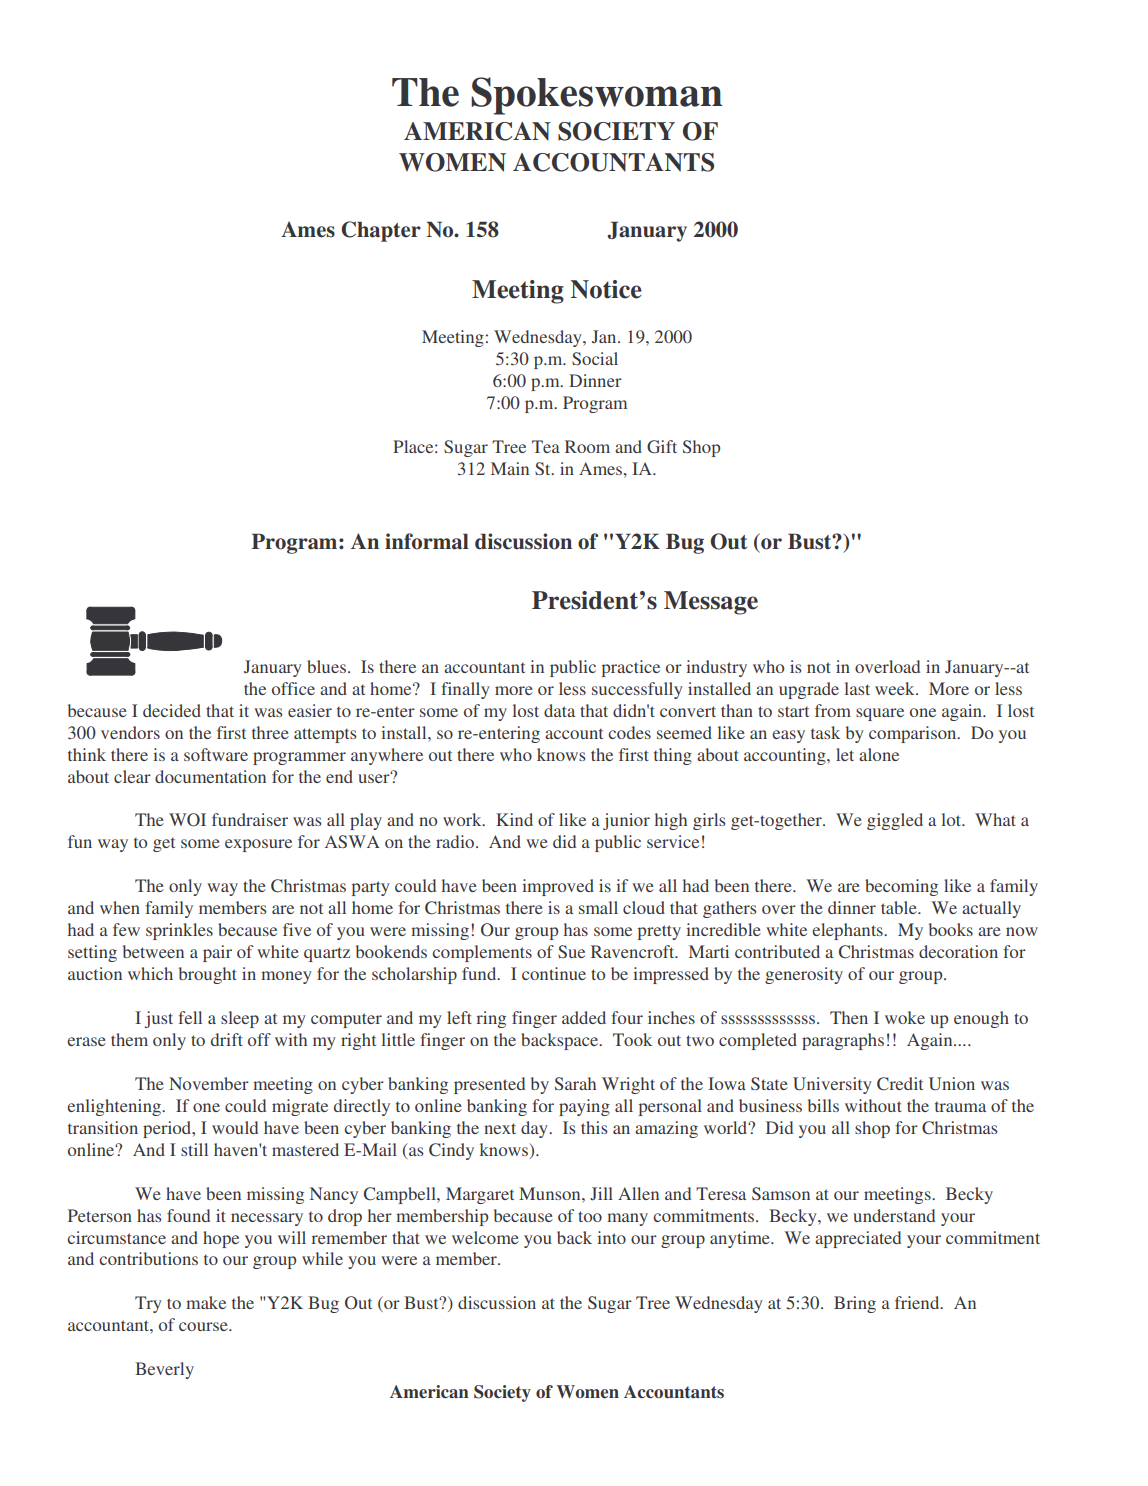 The height and width of the image is (1486, 1148). I want to click on welcome, so click(485, 1237).
